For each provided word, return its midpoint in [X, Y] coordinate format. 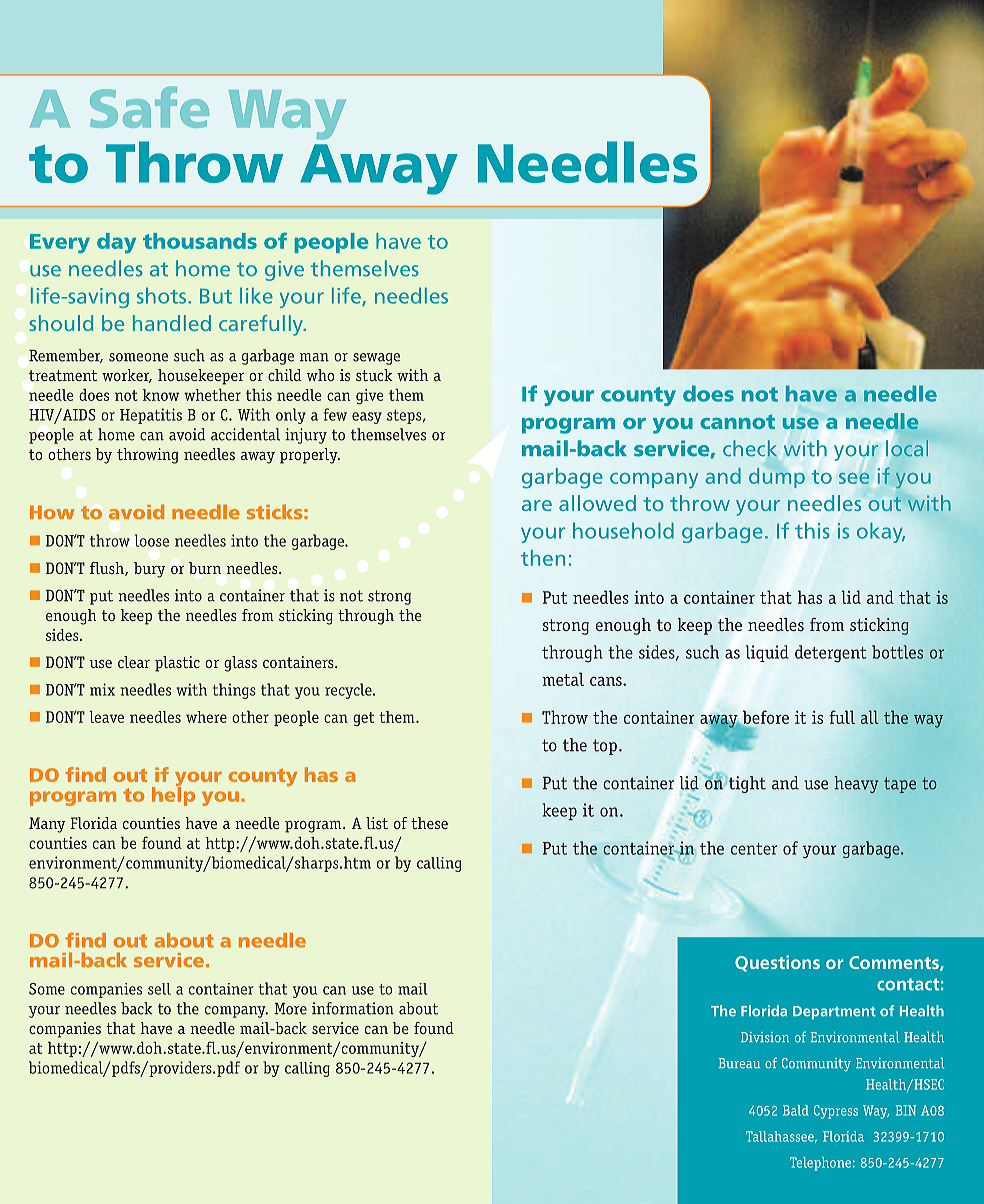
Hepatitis [151, 416]
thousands [200, 241]
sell [159, 989]
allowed [597, 503]
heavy [857, 784]
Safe [149, 107]
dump [777, 478]
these [429, 823]
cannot [737, 421]
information [353, 1008]
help [173, 795]
